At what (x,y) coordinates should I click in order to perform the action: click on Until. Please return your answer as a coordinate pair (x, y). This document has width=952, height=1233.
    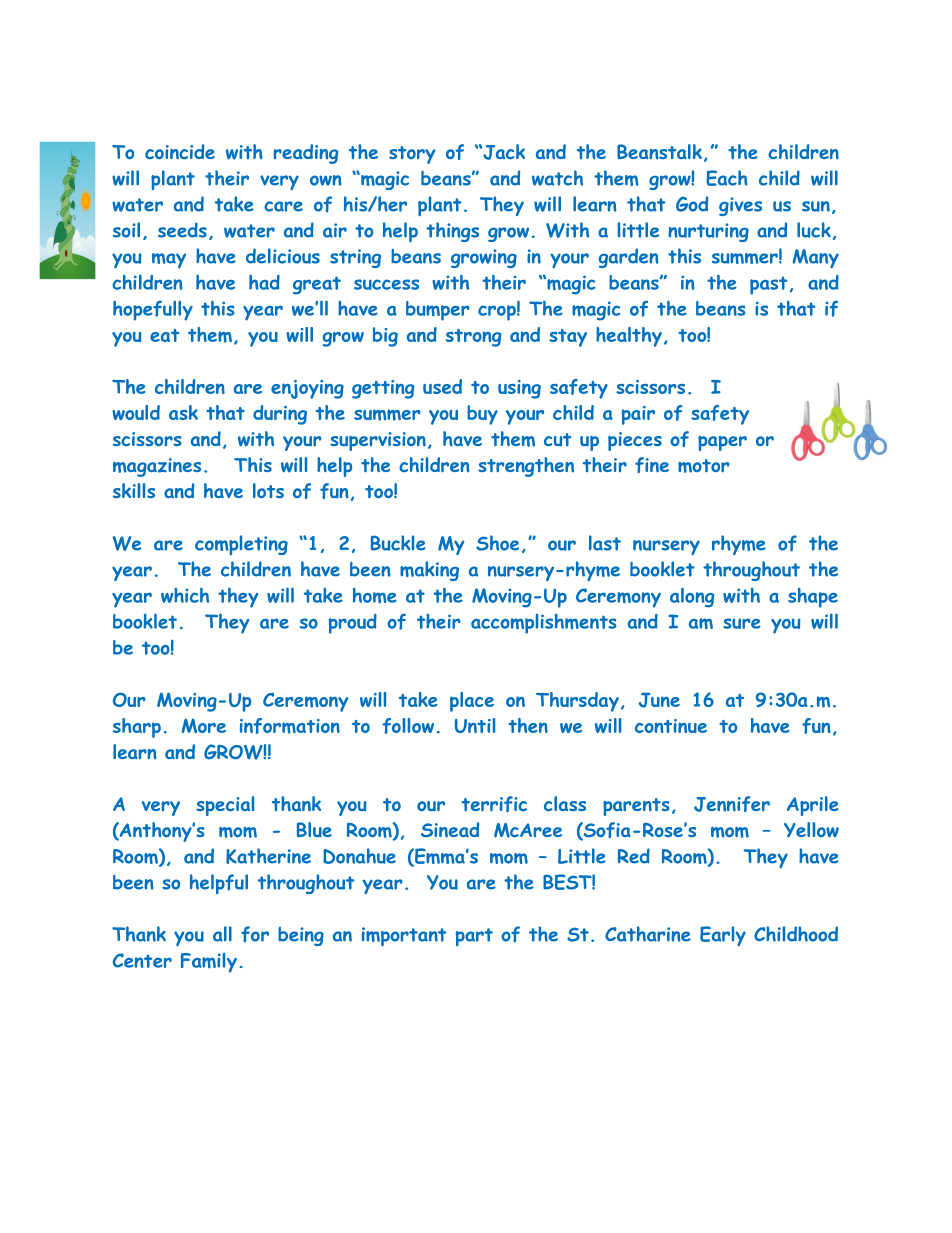
    Looking at the image, I should click on (475, 725).
